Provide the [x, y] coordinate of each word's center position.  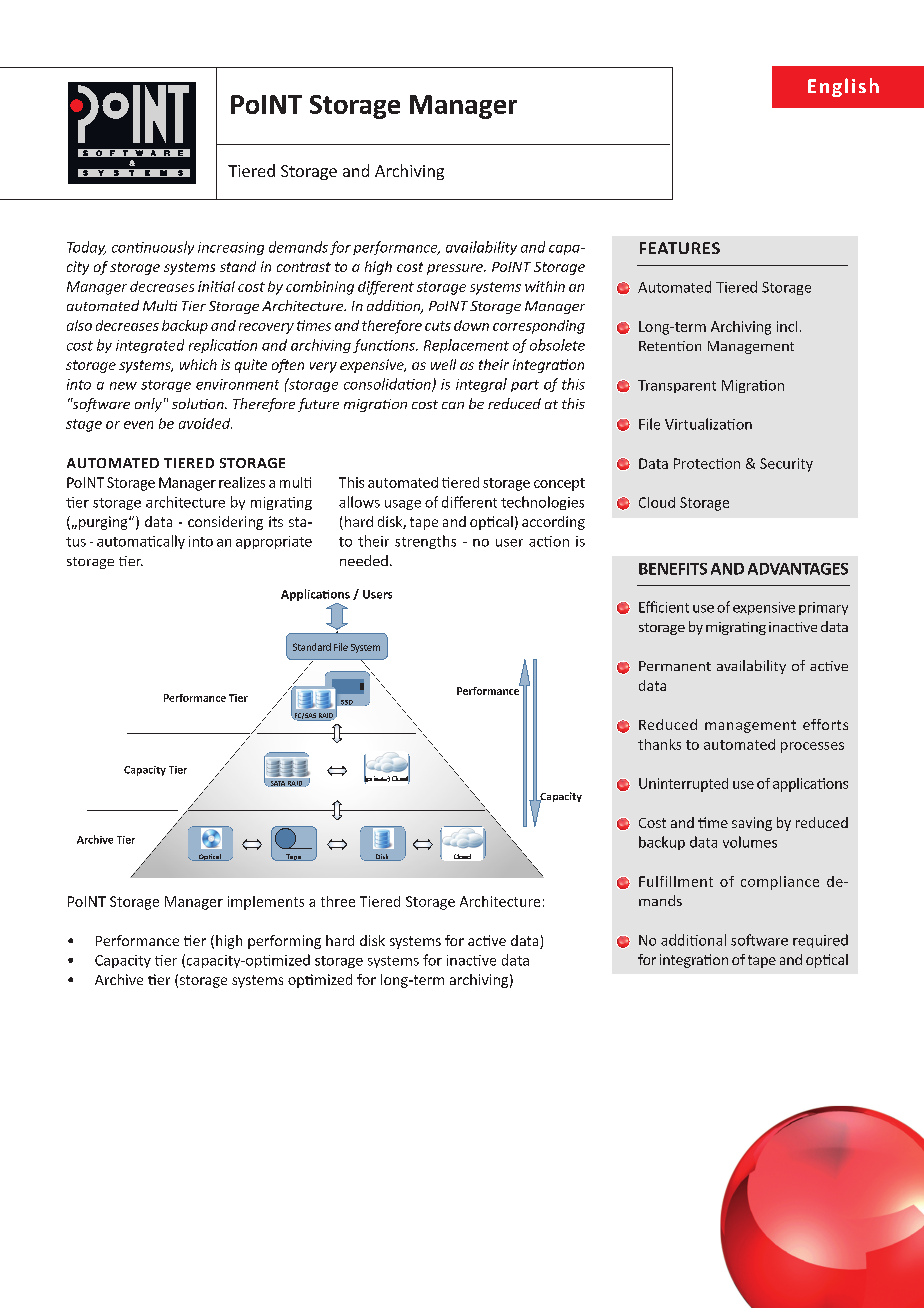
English [843, 87]
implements [266, 903]
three [338, 901]
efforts [825, 724]
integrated [150, 346]
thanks [659, 744]
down [471, 325]
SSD [347, 702]
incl [787, 326]
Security [786, 465]
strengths [425, 542]
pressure [456, 269]
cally [171, 542]
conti [128, 247]
